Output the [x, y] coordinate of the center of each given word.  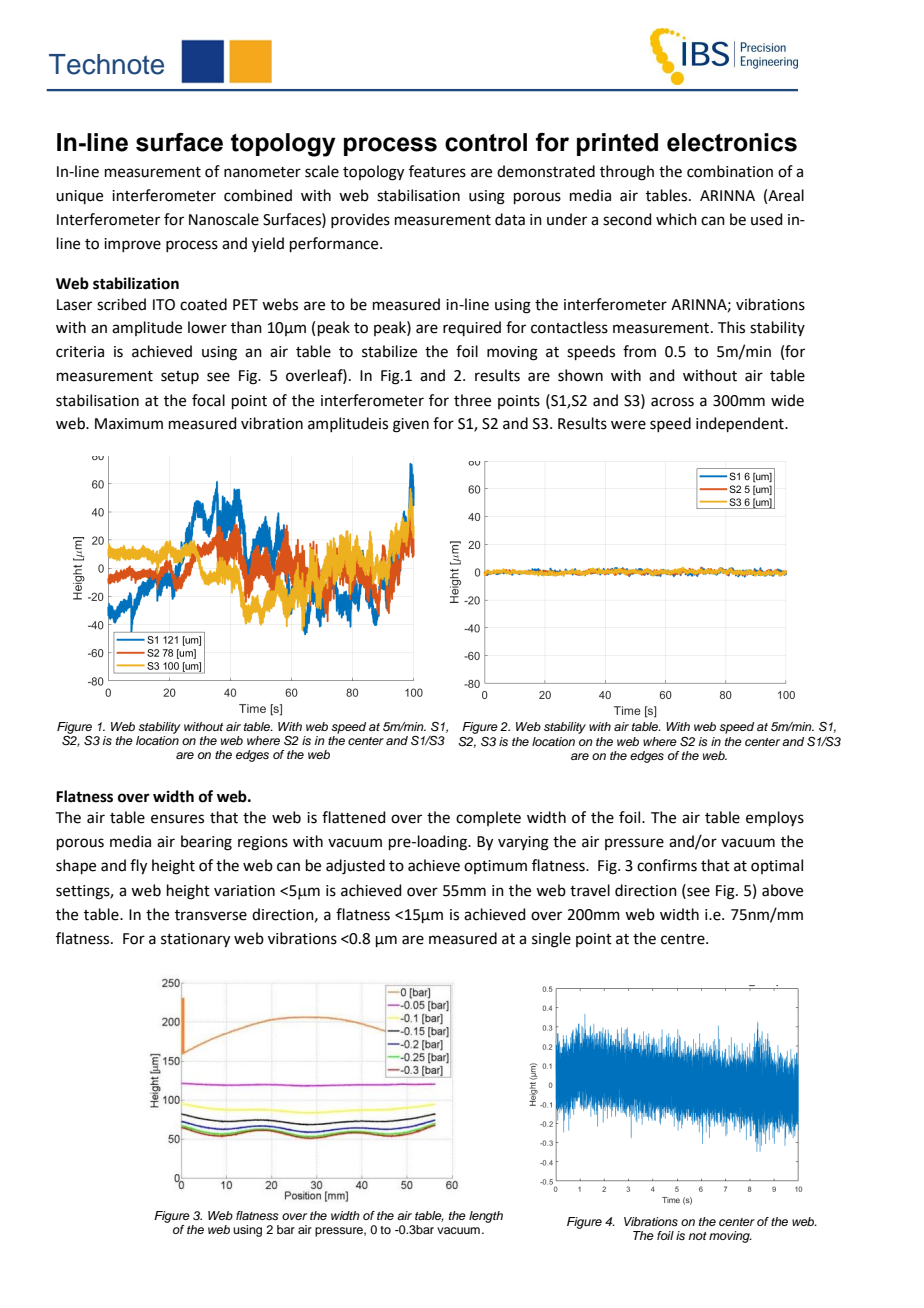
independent [741, 424]
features [437, 171]
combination [730, 171]
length [486, 1217]
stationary [195, 940]
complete [488, 818]
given [411, 425]
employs [775, 818]
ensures [177, 819]
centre [684, 939]
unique [79, 197]
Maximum [129, 424]
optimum [495, 867]
